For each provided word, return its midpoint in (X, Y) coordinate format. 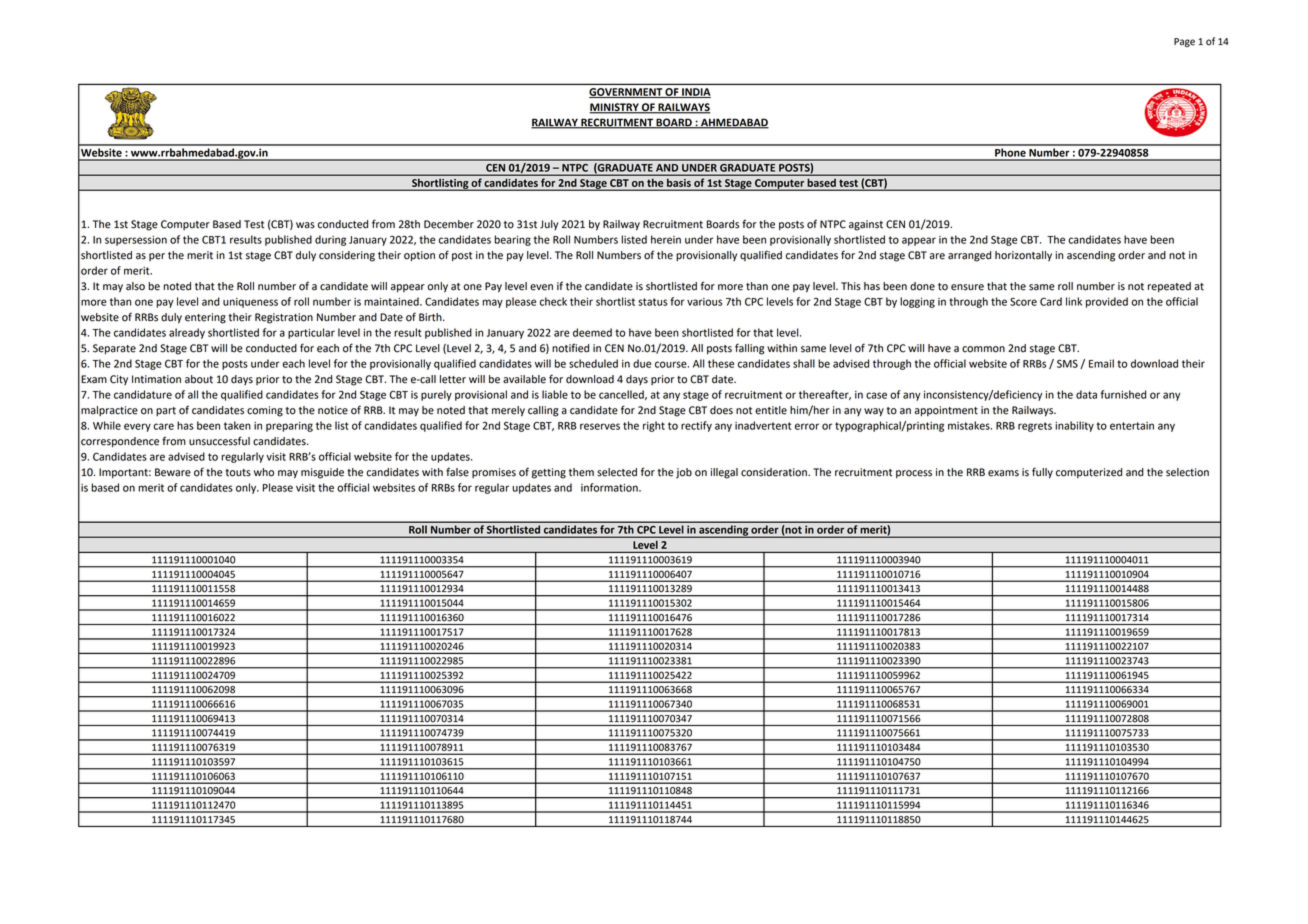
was (305, 225)
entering (205, 318)
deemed (592, 332)
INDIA (695, 93)
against (866, 225)
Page (1184, 42)
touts (238, 473)
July (549, 225)
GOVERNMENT (626, 93)
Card (1051, 301)
